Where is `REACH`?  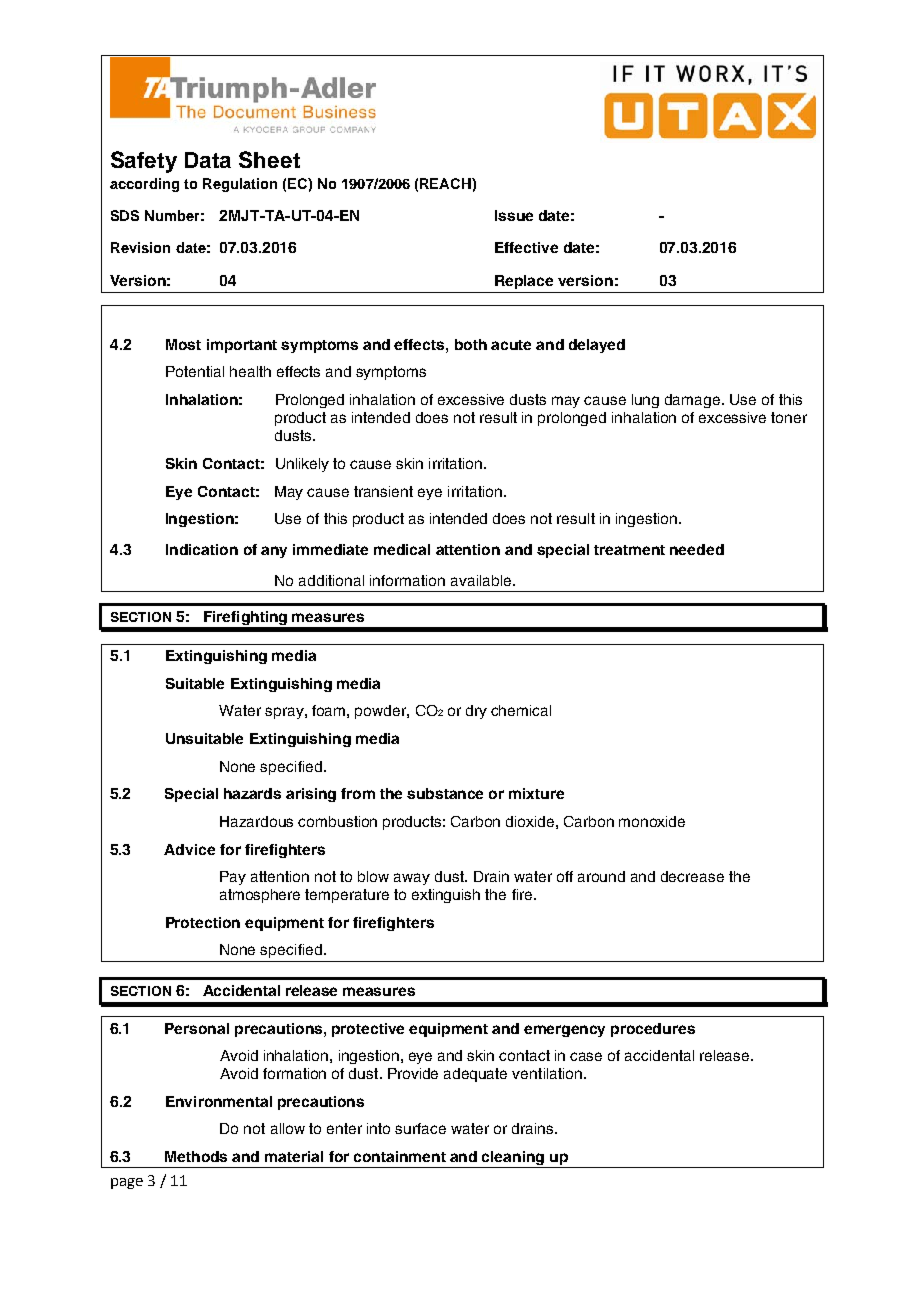
REACH is located at coordinates (446, 183).
